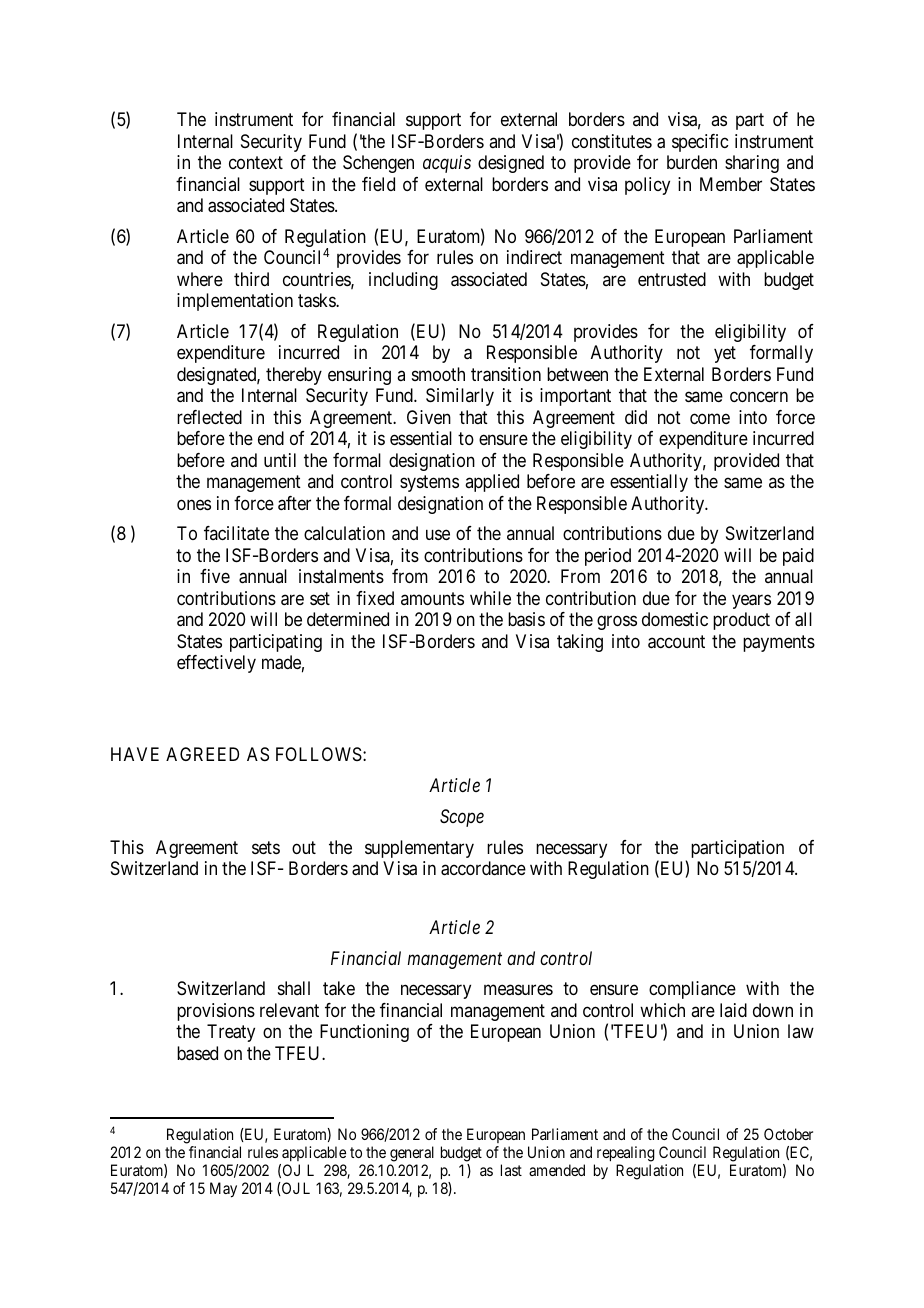 This image has width=924, height=1308. I want to click on applied, so click(492, 483).
